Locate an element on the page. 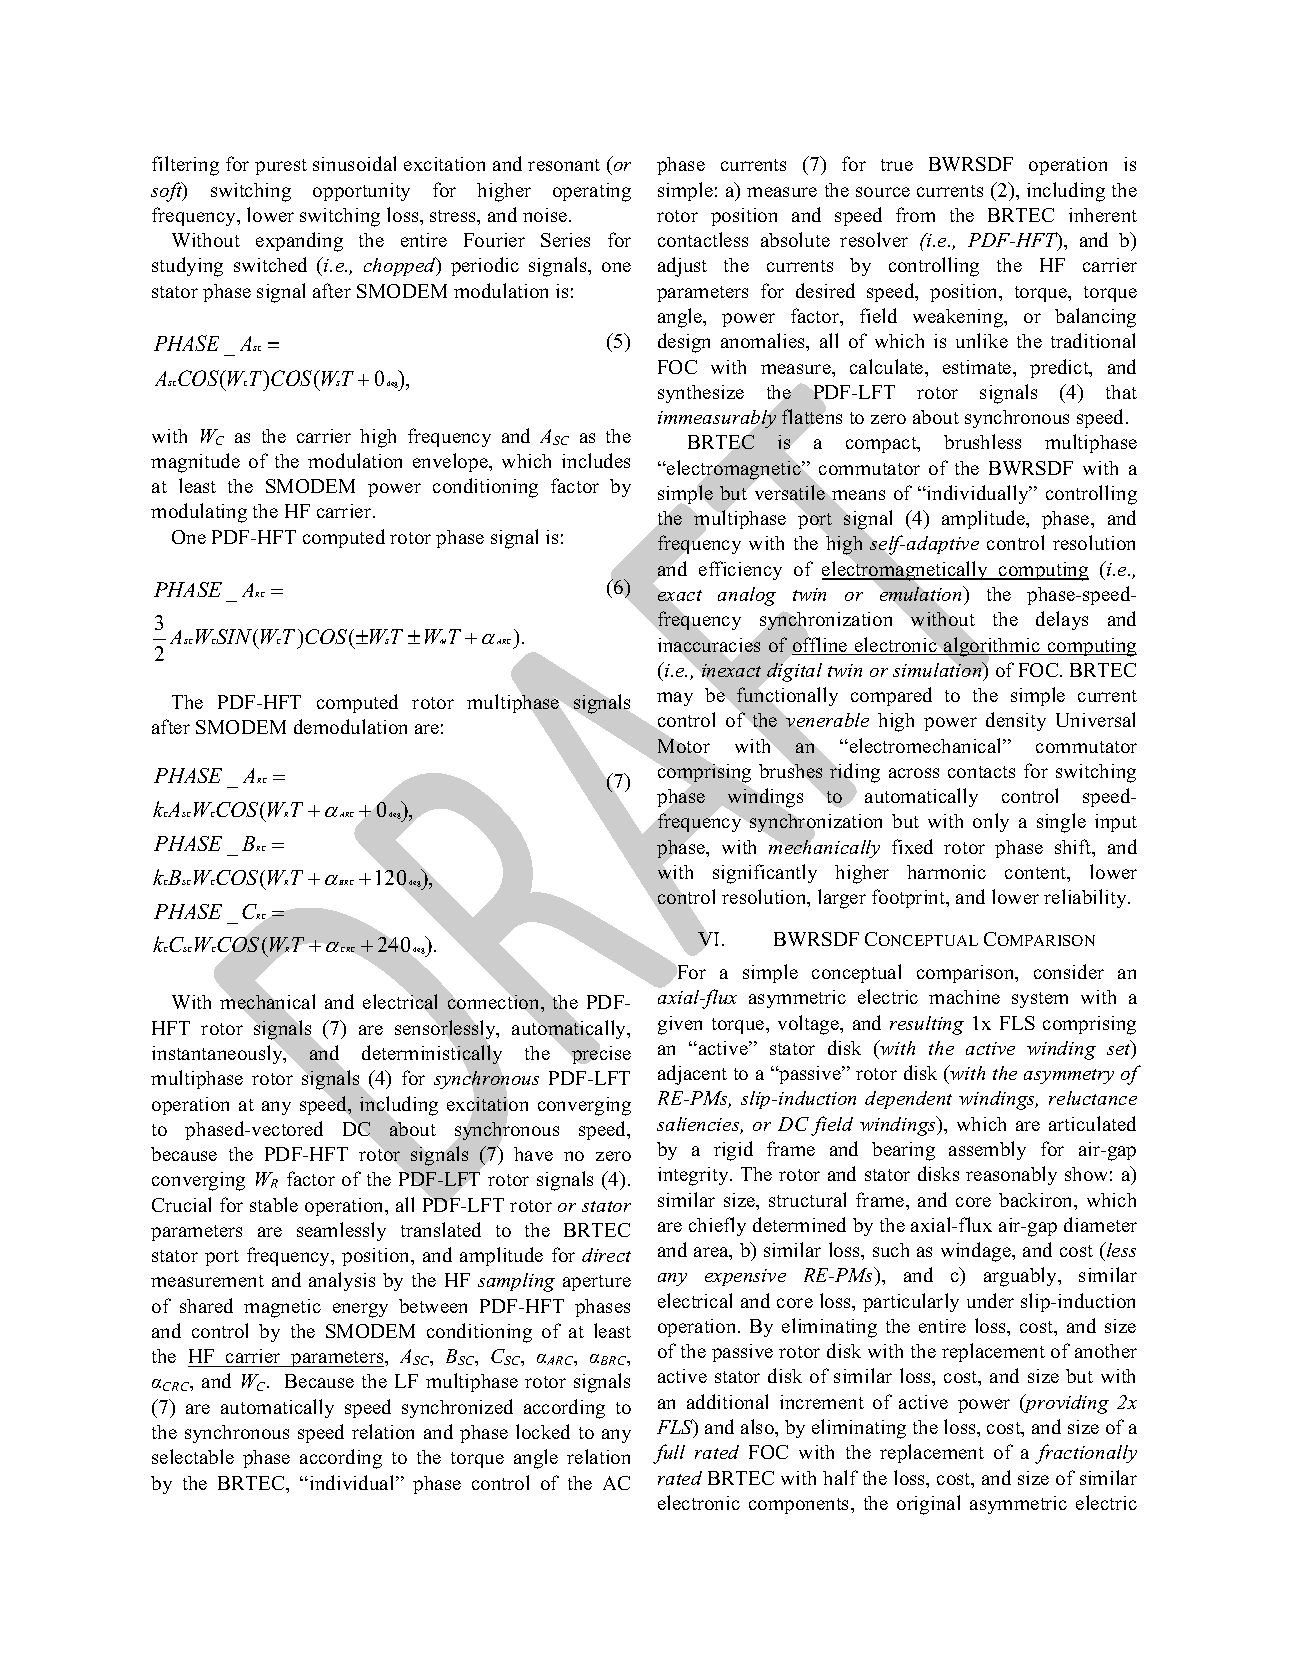 Image resolution: width=1289 pixels, height=1668 pixels. purest is located at coordinates (281, 167).
